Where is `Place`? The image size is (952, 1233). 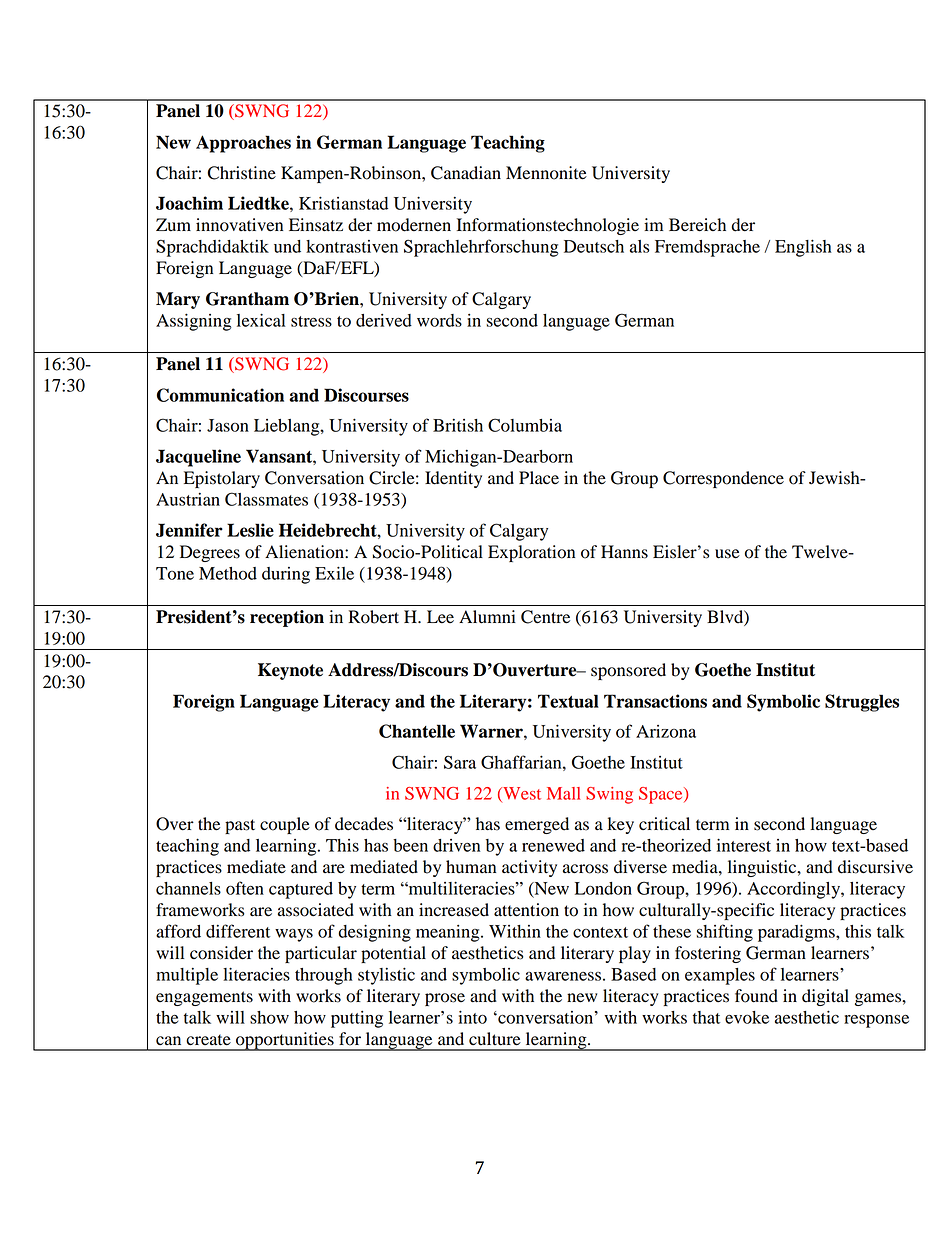
Place is located at coordinates (539, 478).
